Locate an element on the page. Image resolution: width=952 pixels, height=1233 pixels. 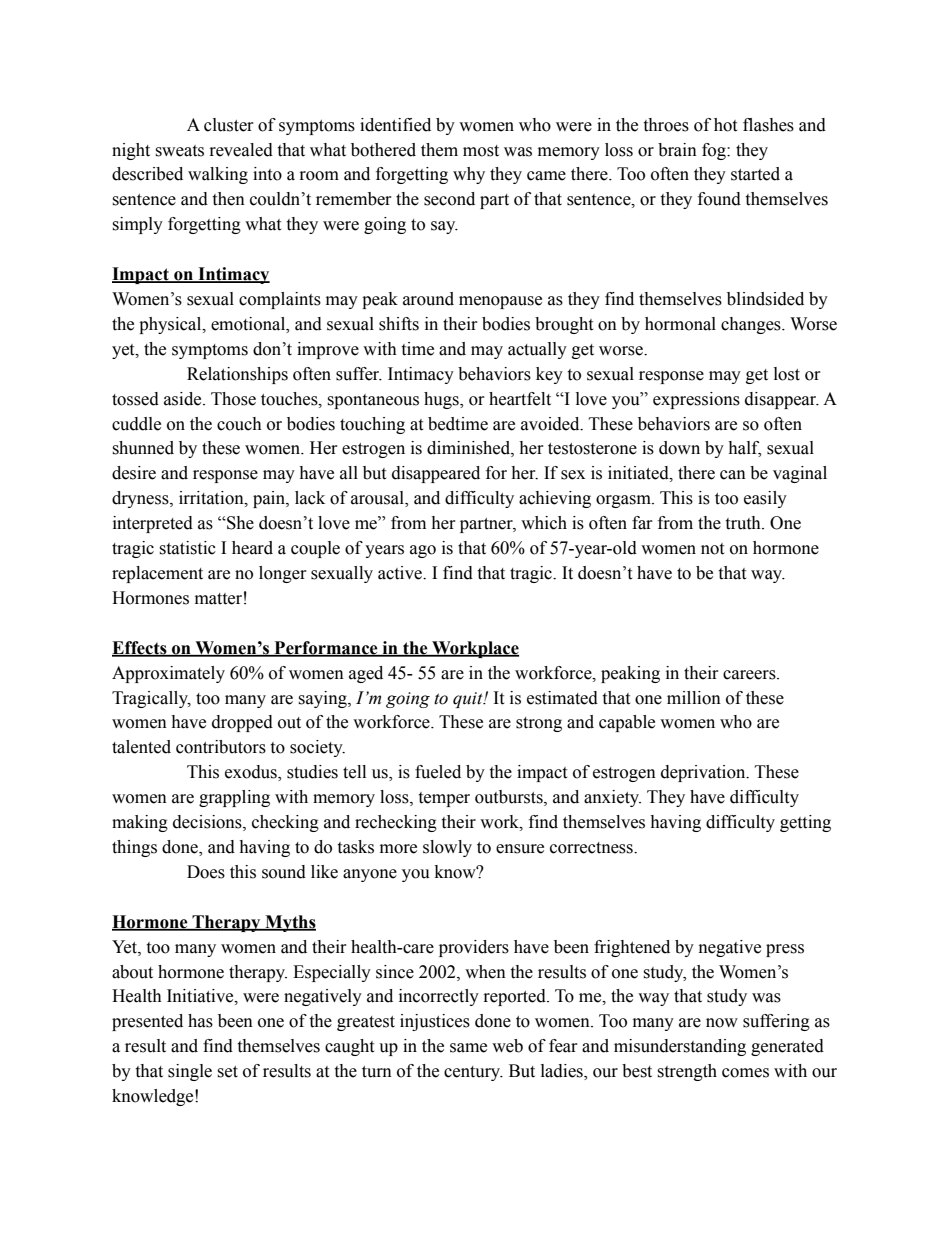
revealed is located at coordinates (241, 150).
